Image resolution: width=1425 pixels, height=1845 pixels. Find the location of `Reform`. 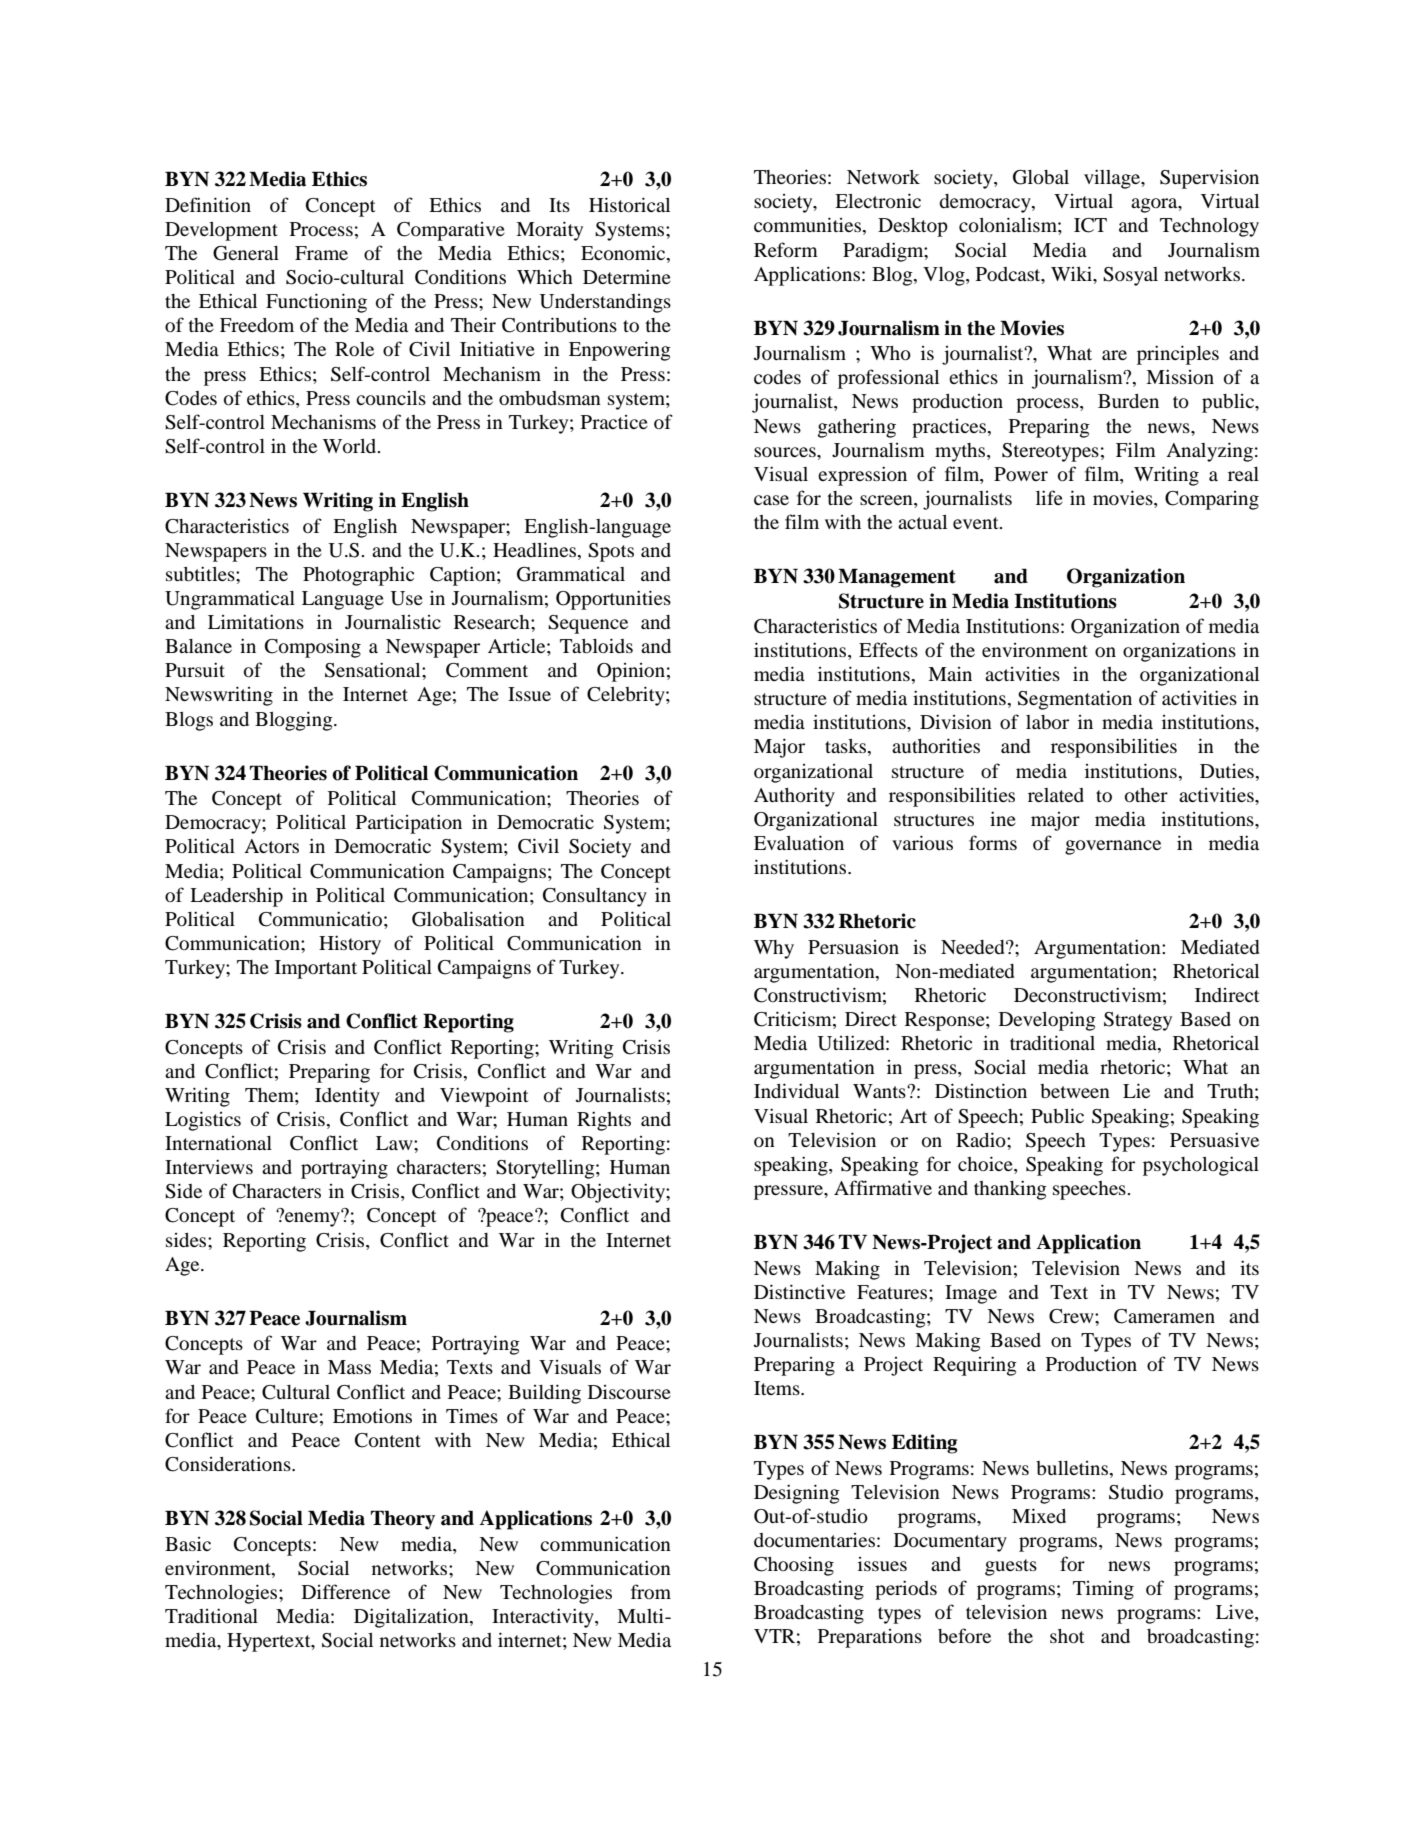

Reform is located at coordinates (786, 250).
